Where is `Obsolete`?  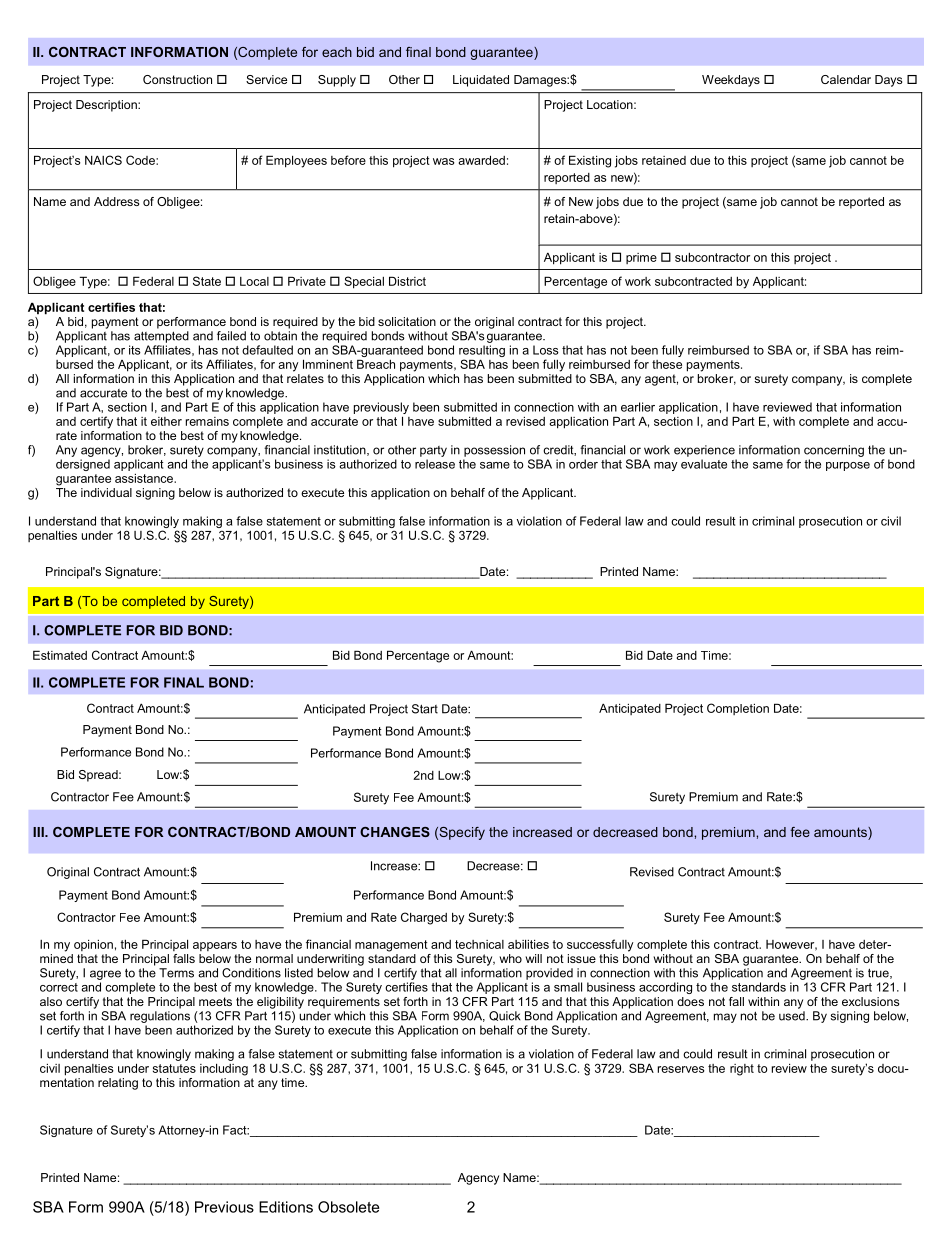 Obsolete is located at coordinates (348, 1207).
